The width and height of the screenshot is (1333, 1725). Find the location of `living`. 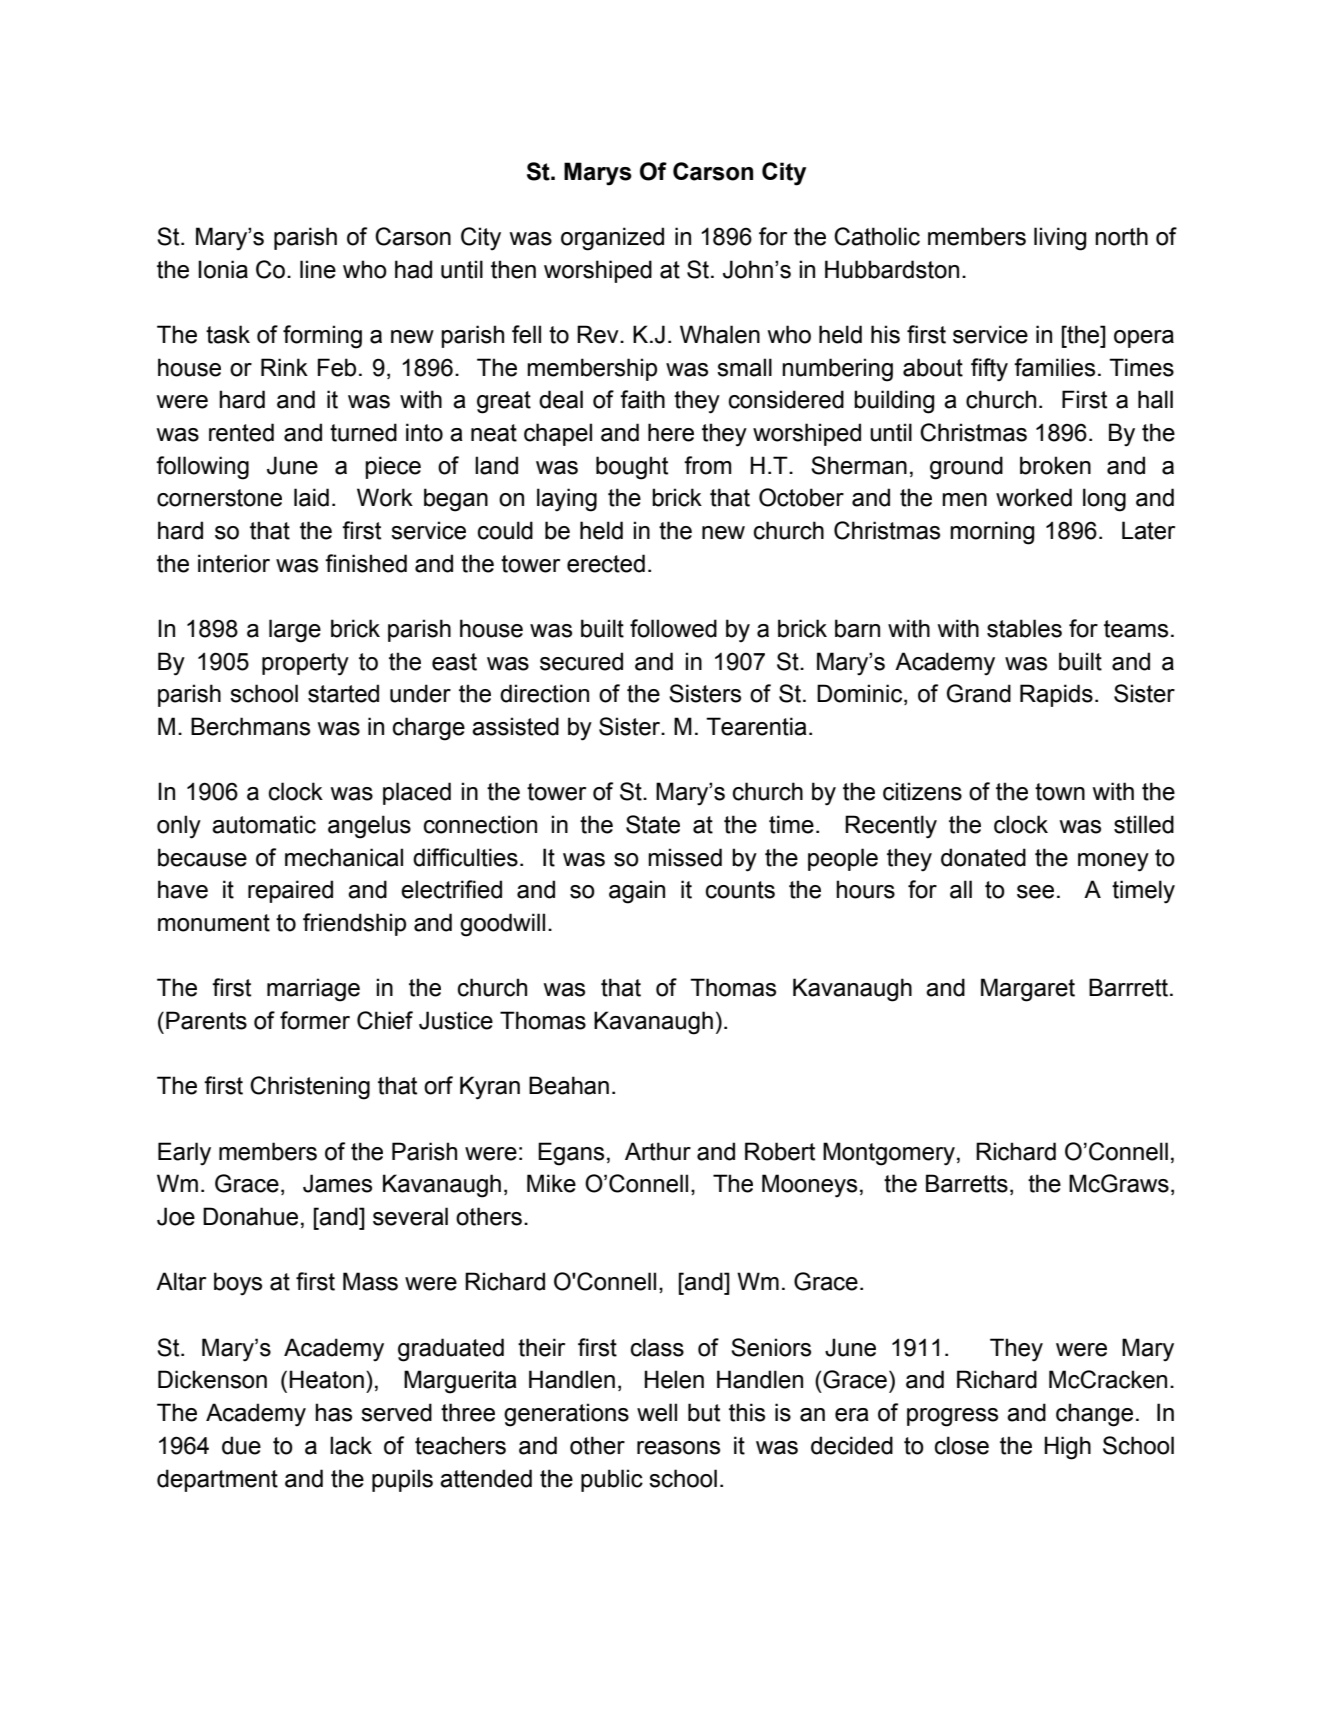

living is located at coordinates (1060, 239).
